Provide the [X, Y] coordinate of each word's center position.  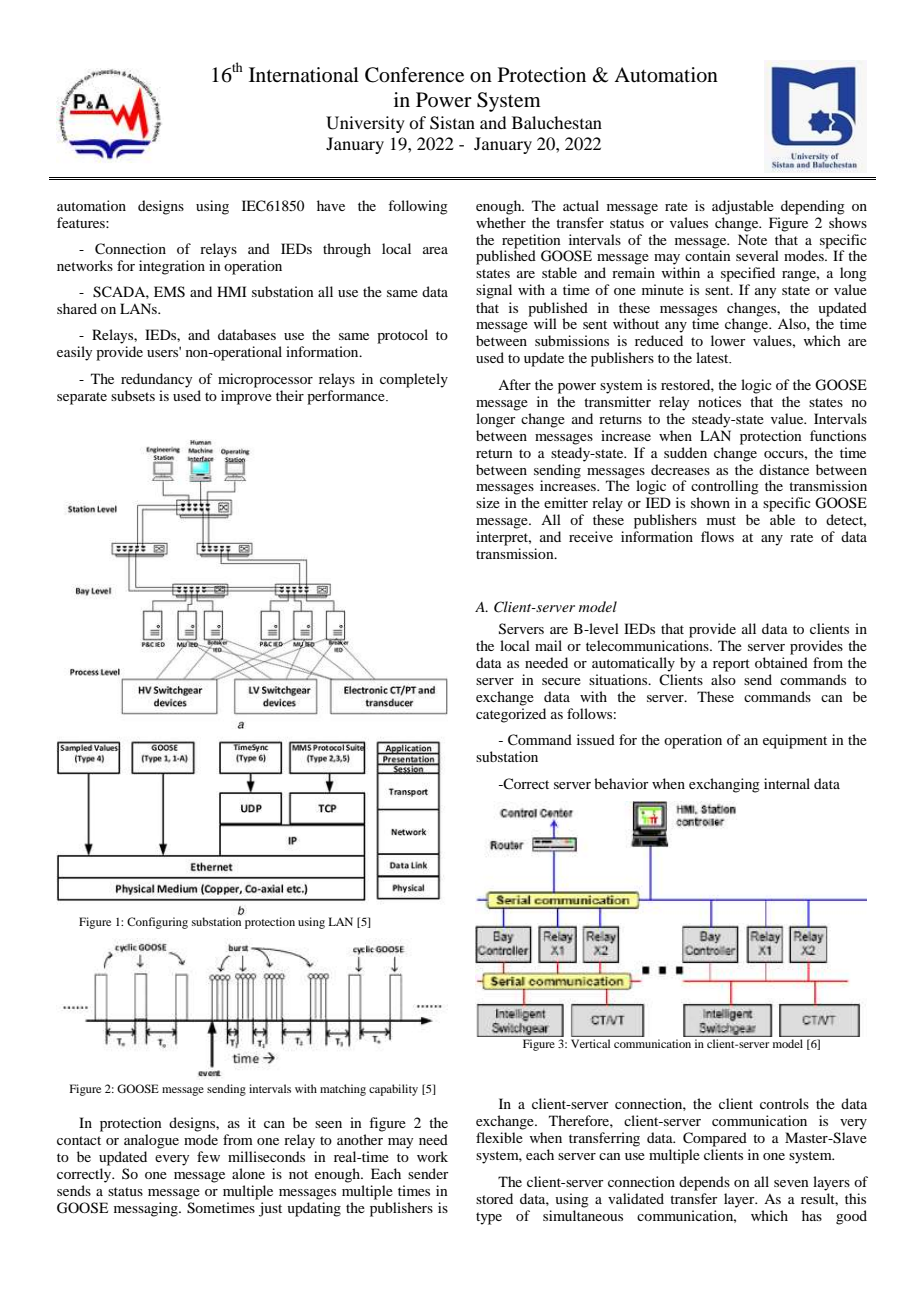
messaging [147, 1209]
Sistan [452, 123]
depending [813, 207]
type [489, 1218]
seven [791, 1183]
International [304, 75]
